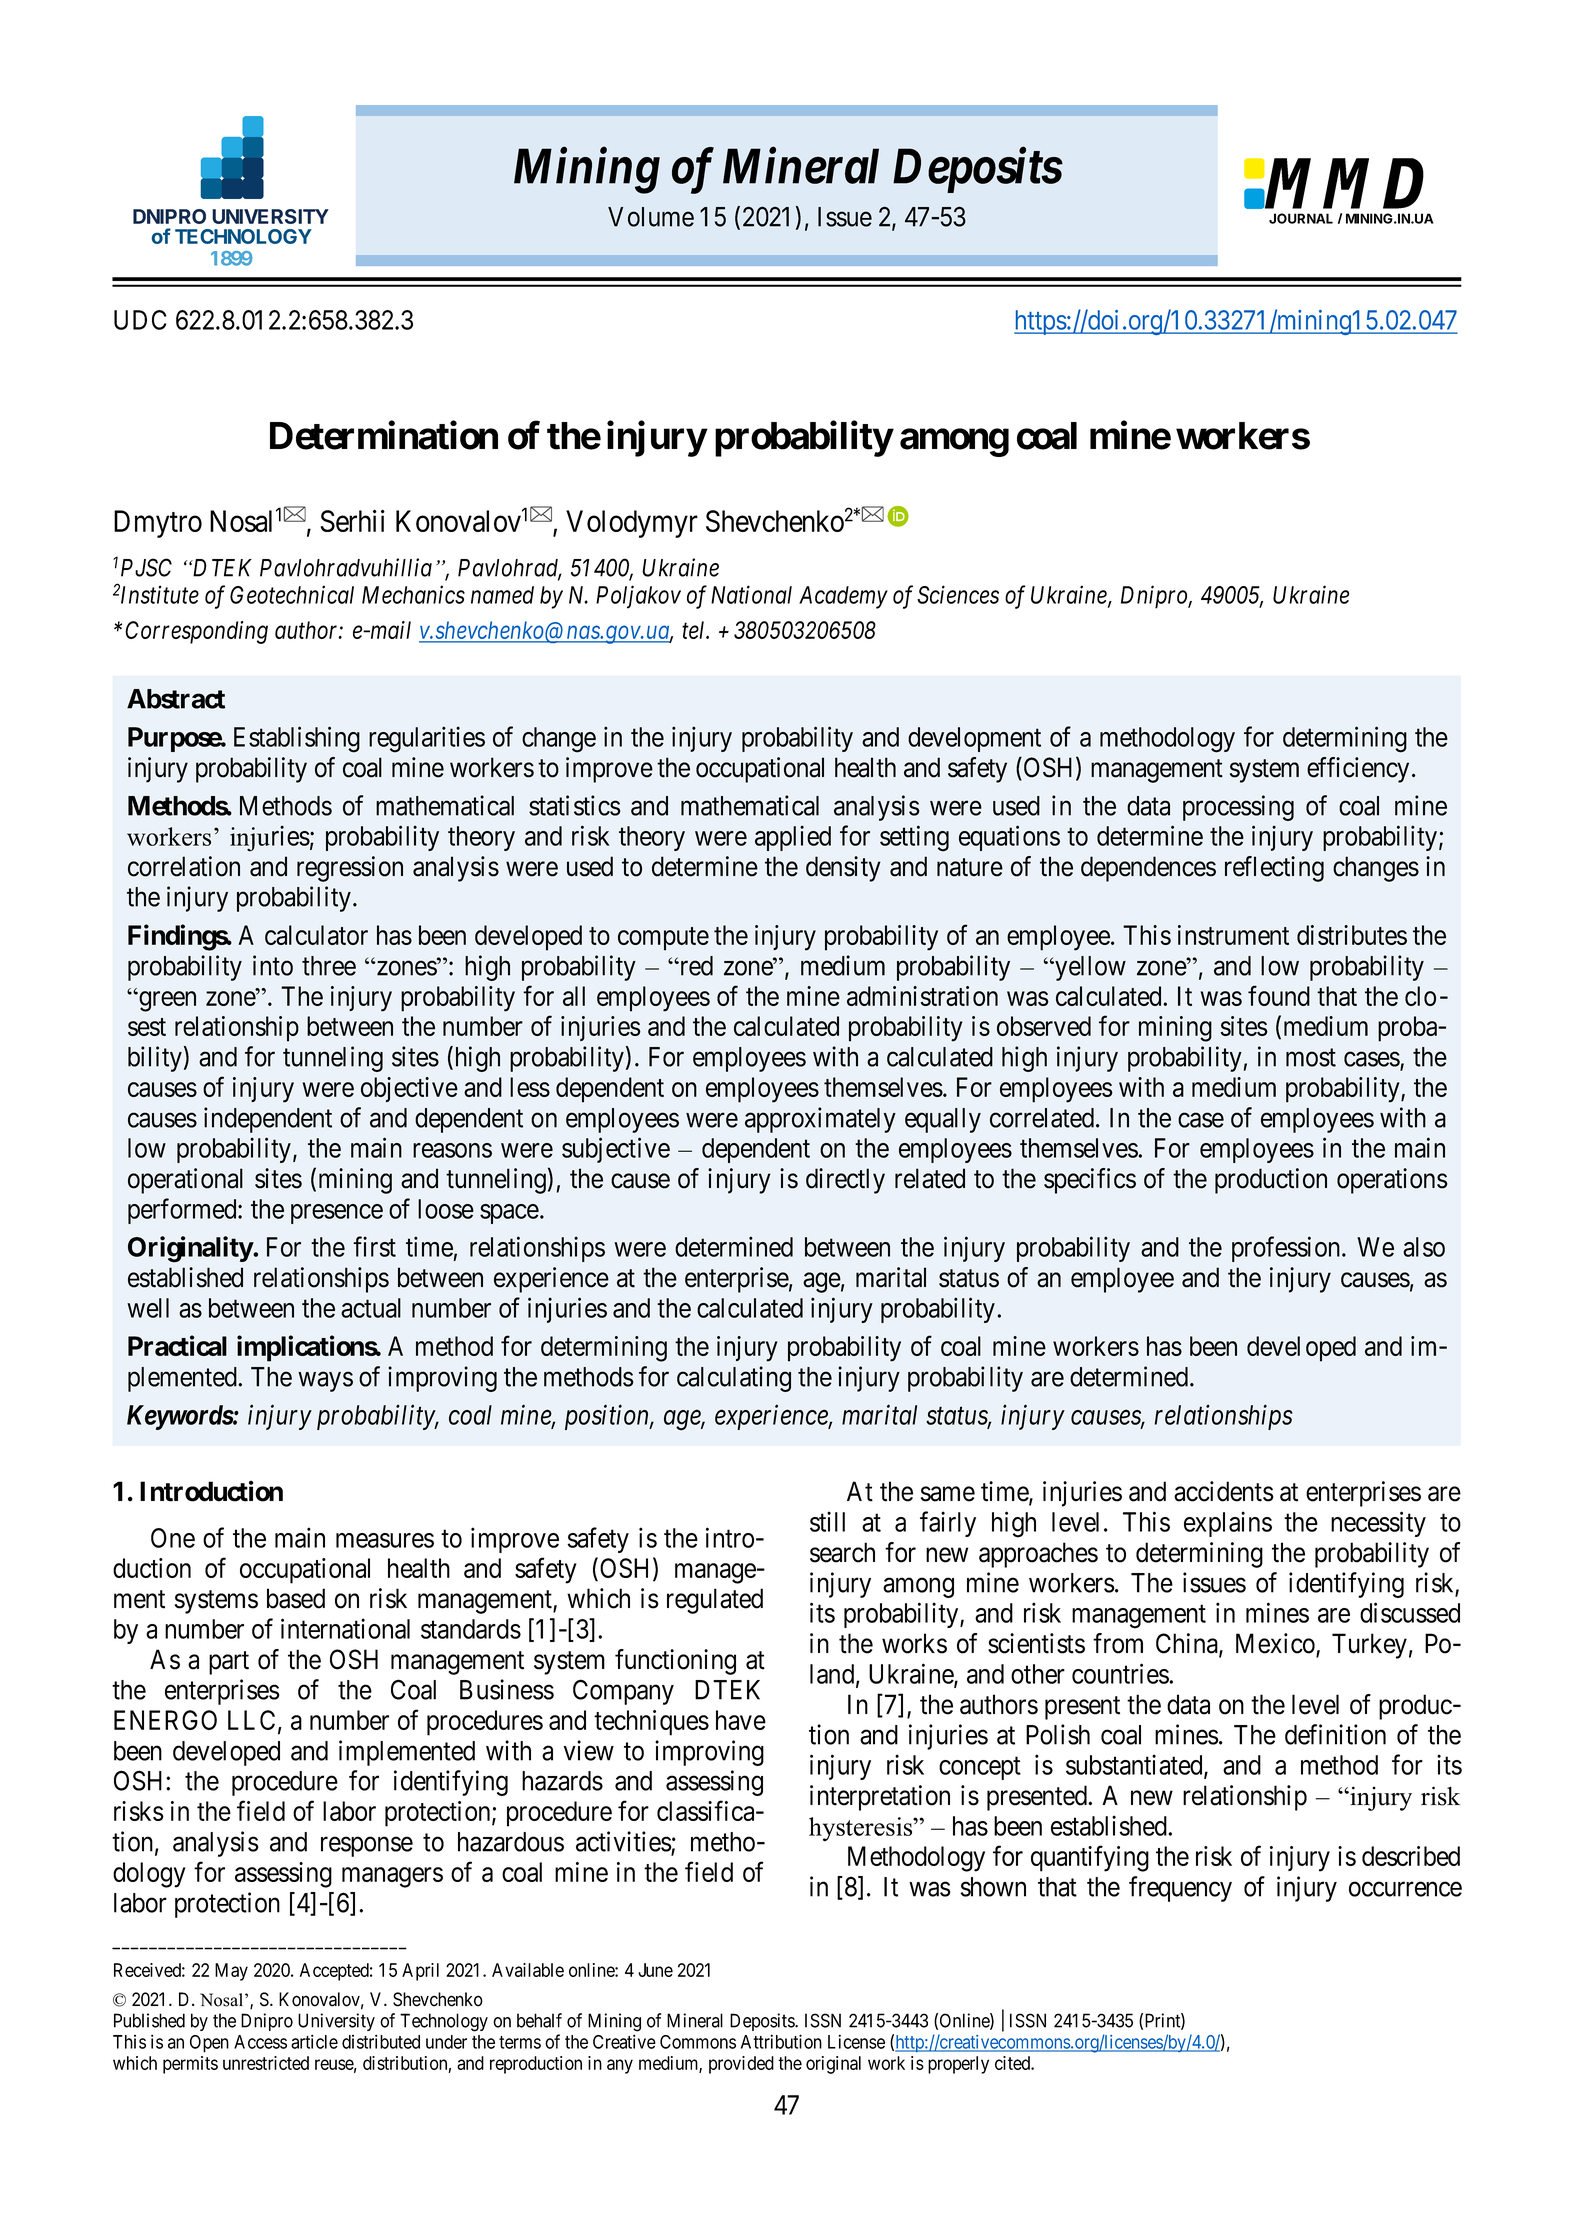  I want to click on Geotechnical, so click(292, 594).
